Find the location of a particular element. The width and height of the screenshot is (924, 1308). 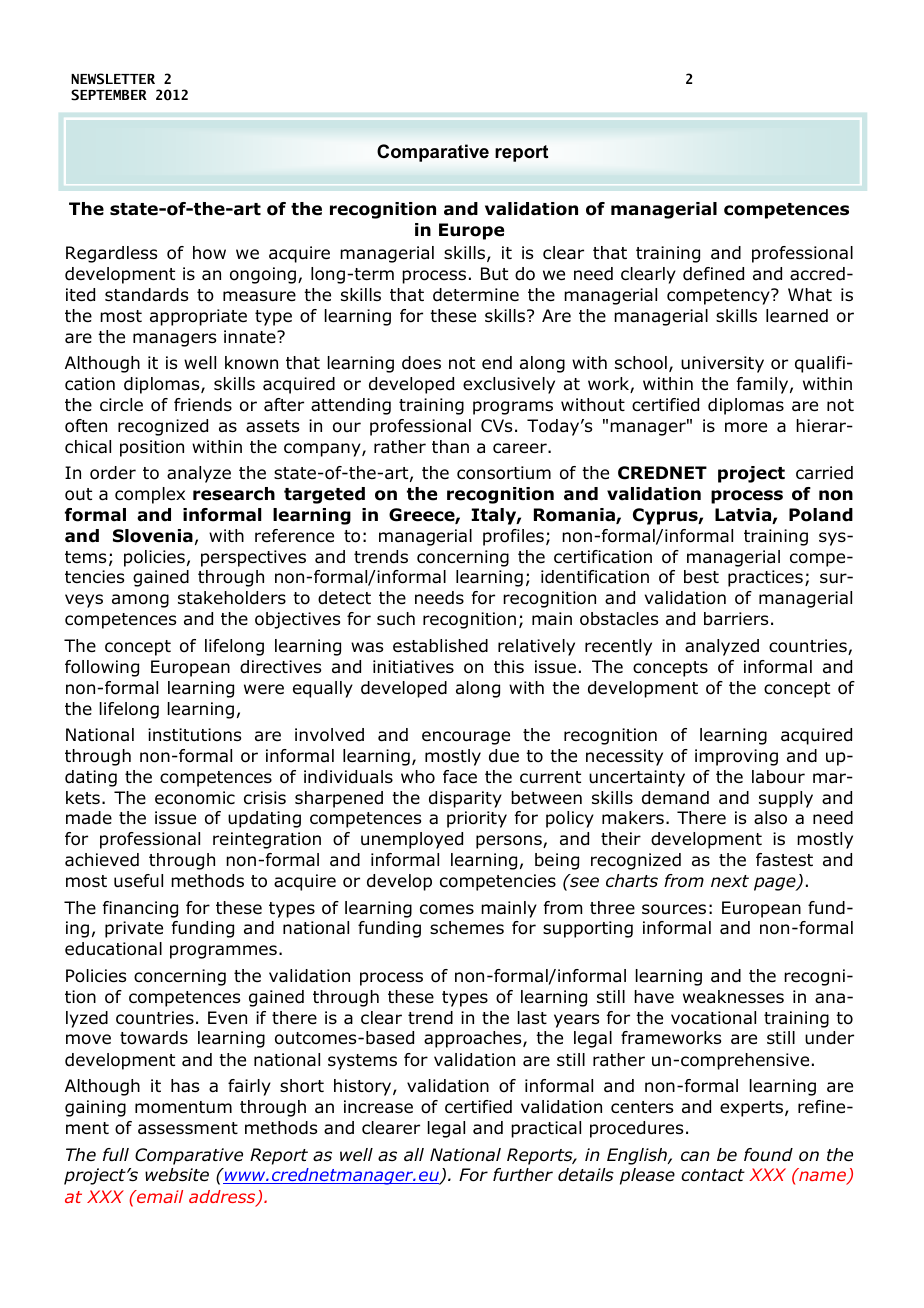

established is located at coordinates (440, 646).
